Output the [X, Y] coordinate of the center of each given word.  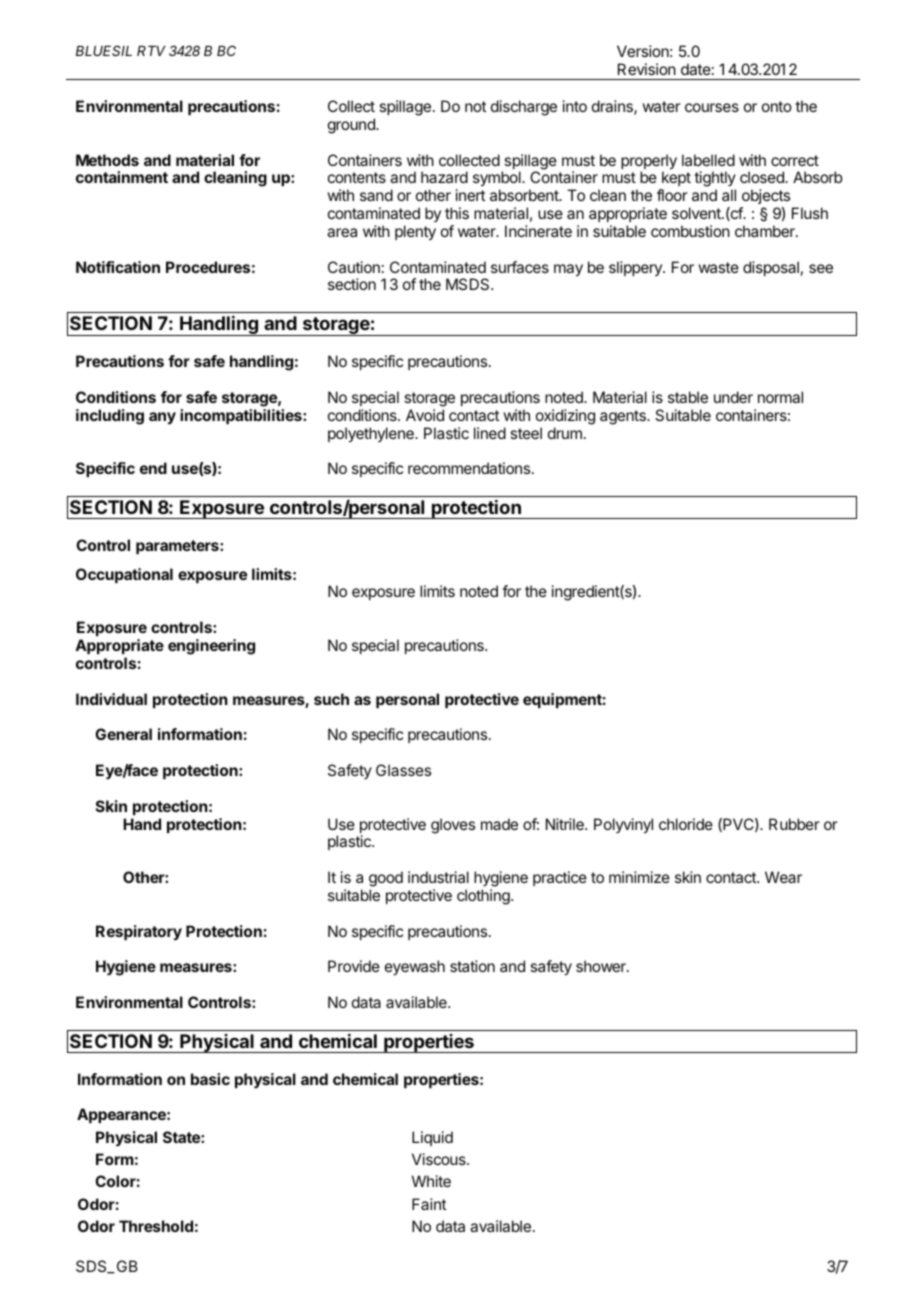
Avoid [425, 415]
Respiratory [139, 932]
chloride [686, 824]
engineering [211, 647]
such [331, 699]
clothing [484, 897]
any [162, 418]
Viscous [440, 1159]
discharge [524, 108]
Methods [107, 160]
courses [712, 107]
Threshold [156, 1226]
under [733, 397]
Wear [783, 877]
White [431, 1181]
